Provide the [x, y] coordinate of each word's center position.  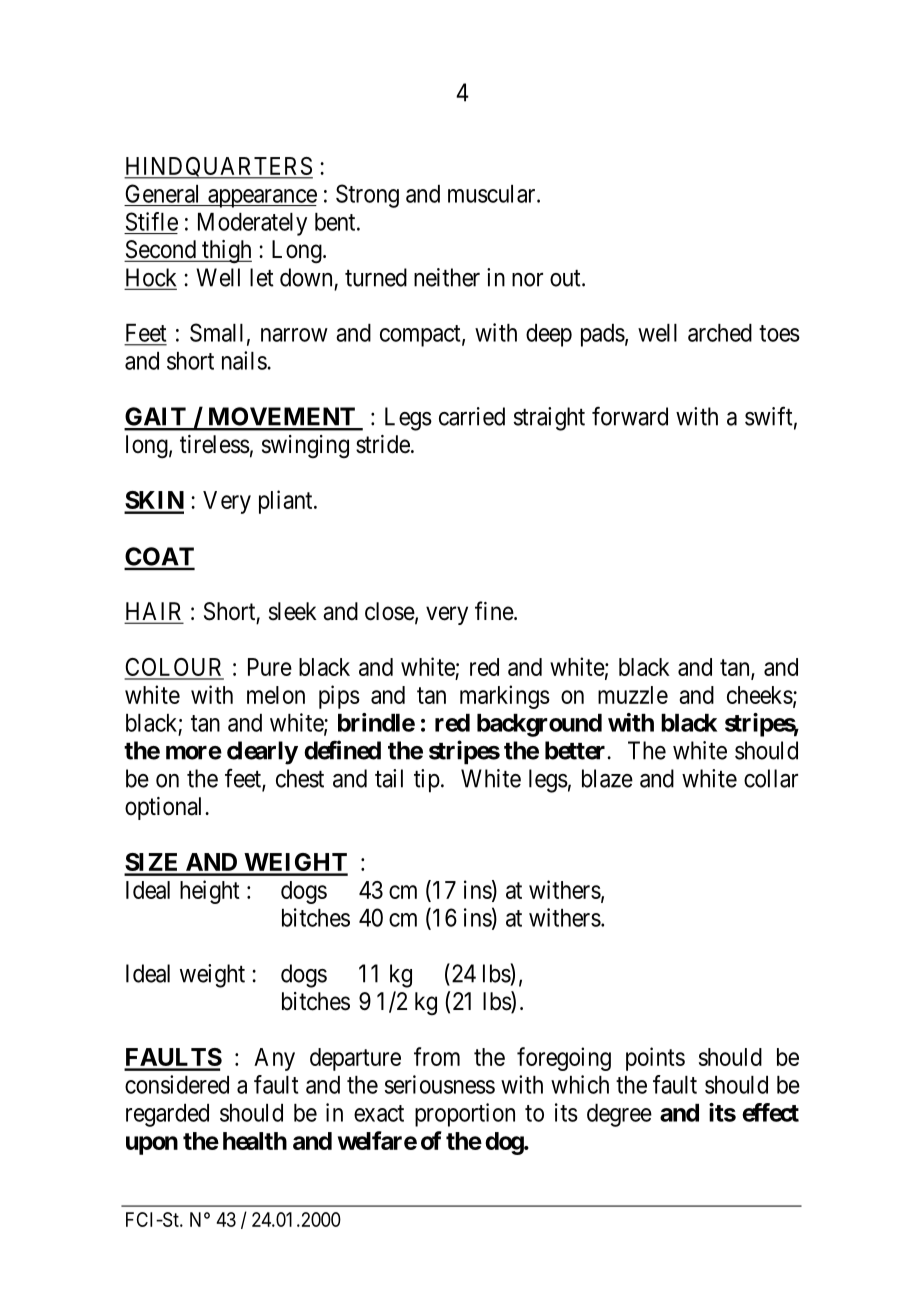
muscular [493, 194]
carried [472, 416]
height [210, 892]
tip [427, 781]
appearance [261, 198]
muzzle [633, 695]
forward [630, 416]
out [566, 278]
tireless [215, 444]
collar [771, 778]
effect [770, 1112]
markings [505, 697]
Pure [270, 667]
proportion [465, 1115]
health [255, 1141]
